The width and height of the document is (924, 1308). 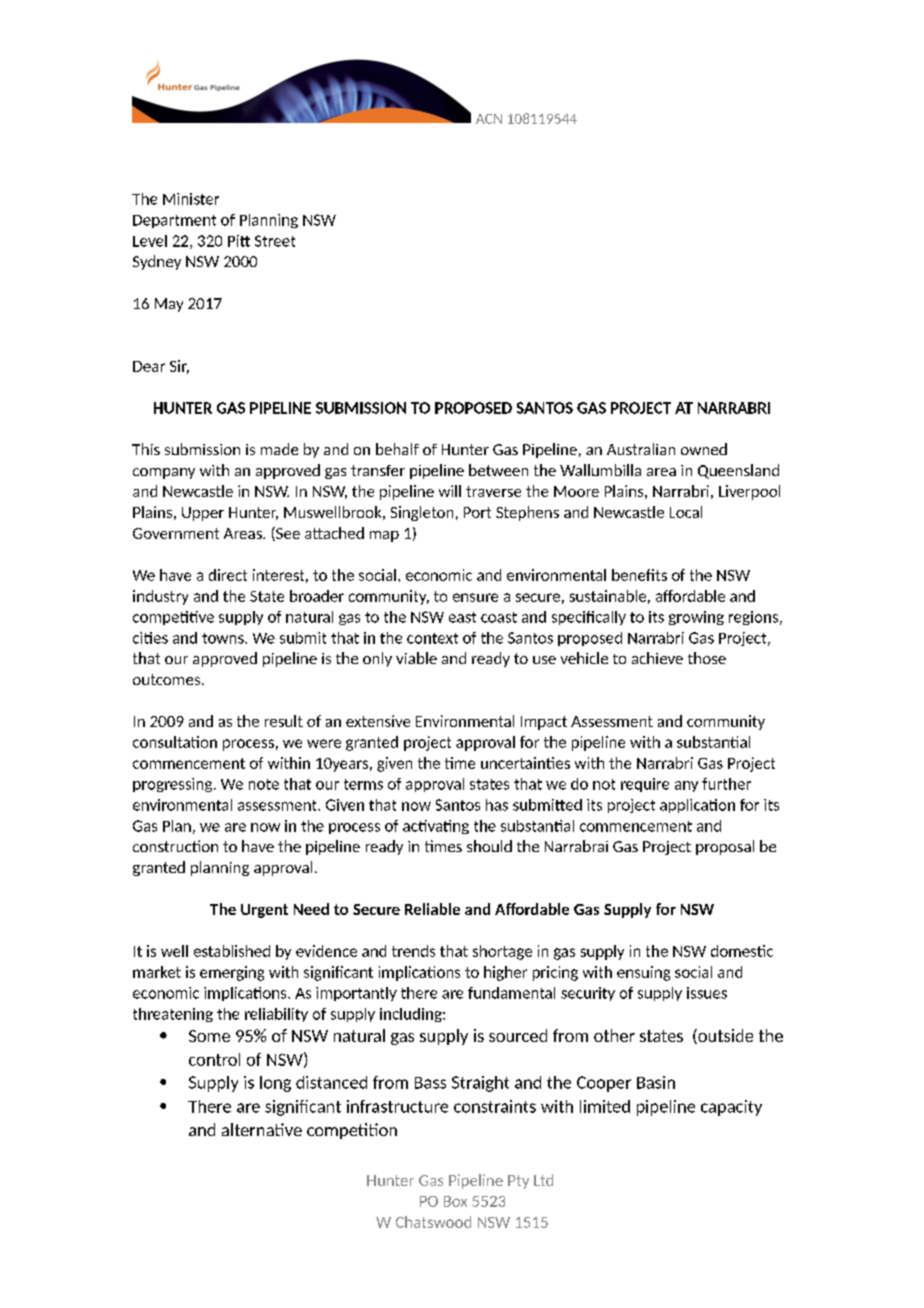 What do you see at coordinates (455, 1201) in the document?
I see `Box` at bounding box center [455, 1201].
